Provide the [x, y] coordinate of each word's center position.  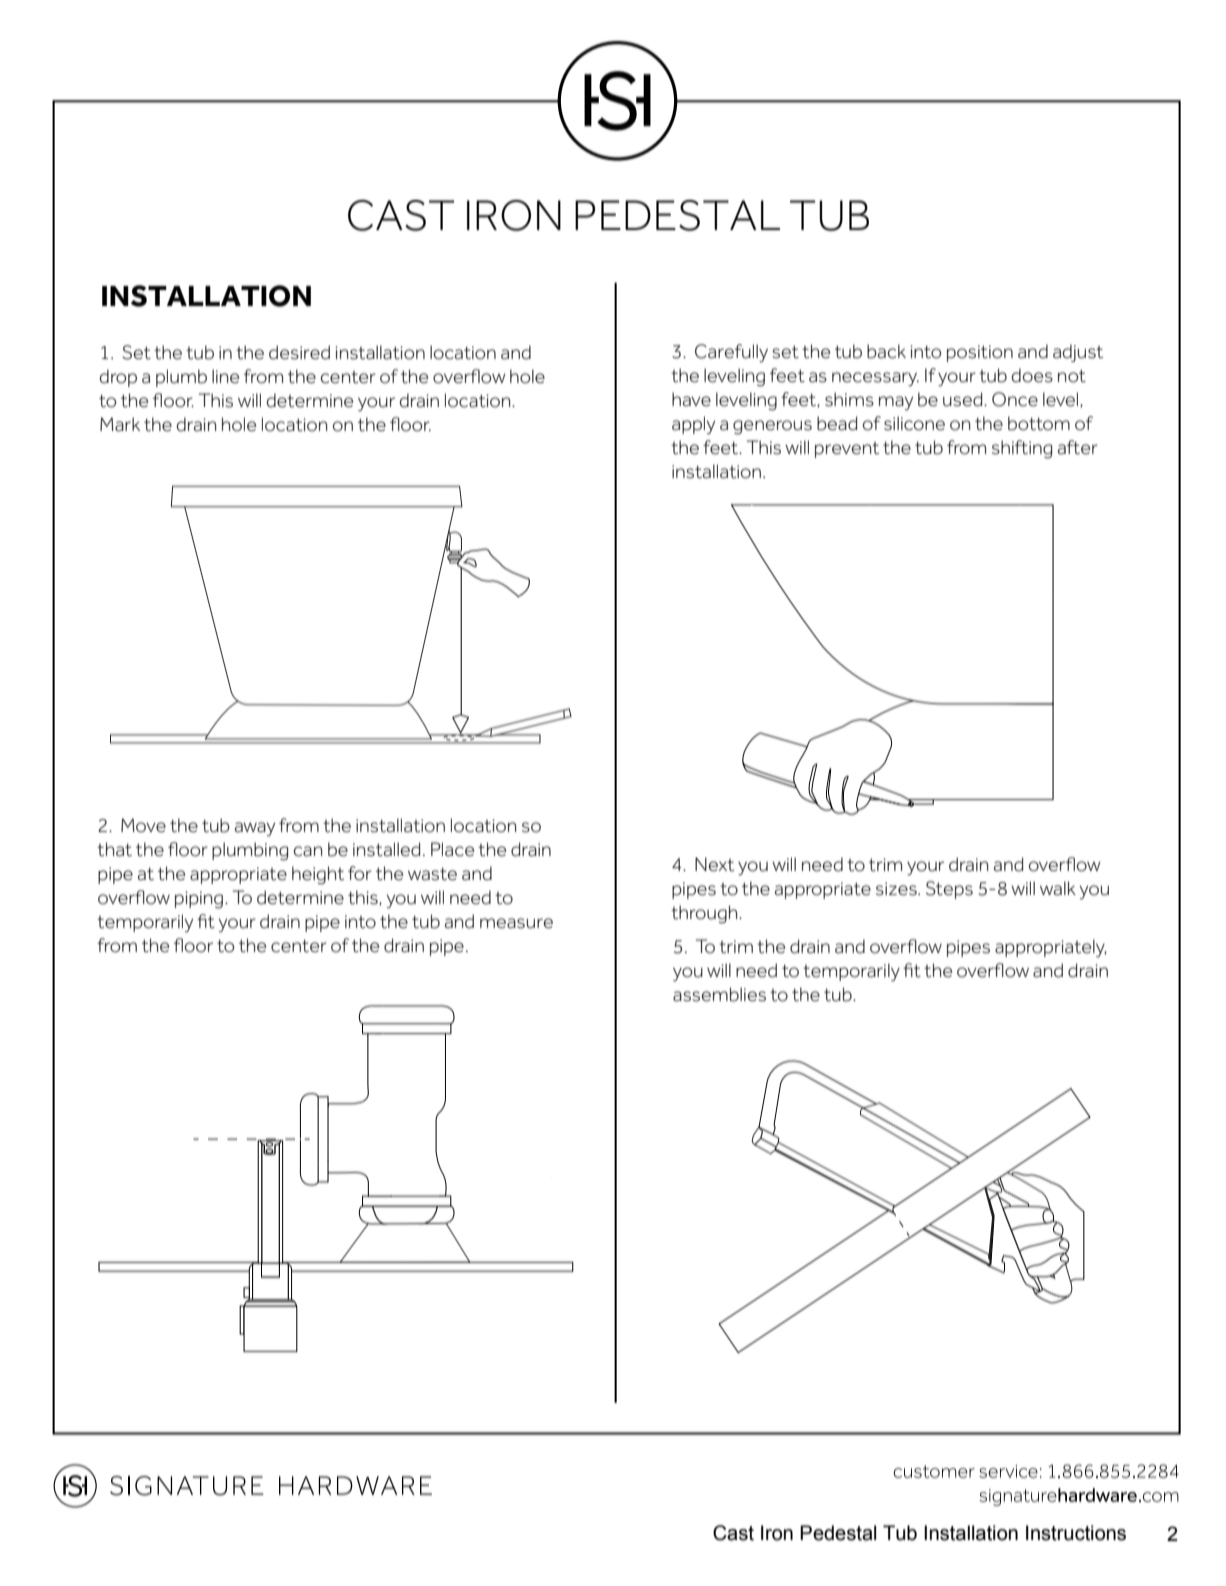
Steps [949, 890]
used [964, 399]
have [691, 399]
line [225, 376]
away [255, 829]
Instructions [1076, 1533]
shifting [1022, 449]
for [360, 873]
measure [516, 923]
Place [452, 849]
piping [199, 900]
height [318, 875]
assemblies [719, 994]
